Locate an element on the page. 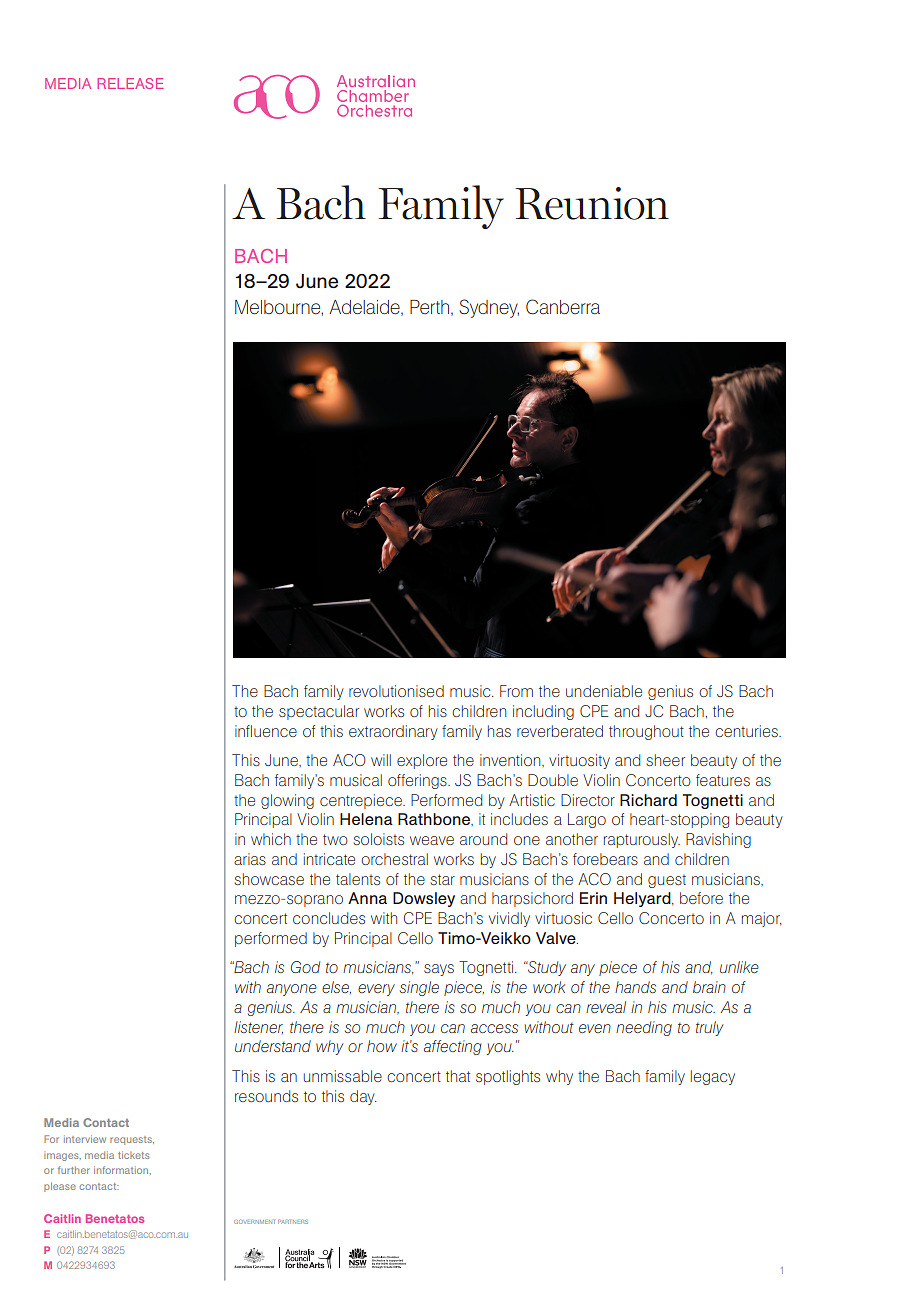 The width and height of the page is (924, 1308). tickets is located at coordinates (133, 1155).
